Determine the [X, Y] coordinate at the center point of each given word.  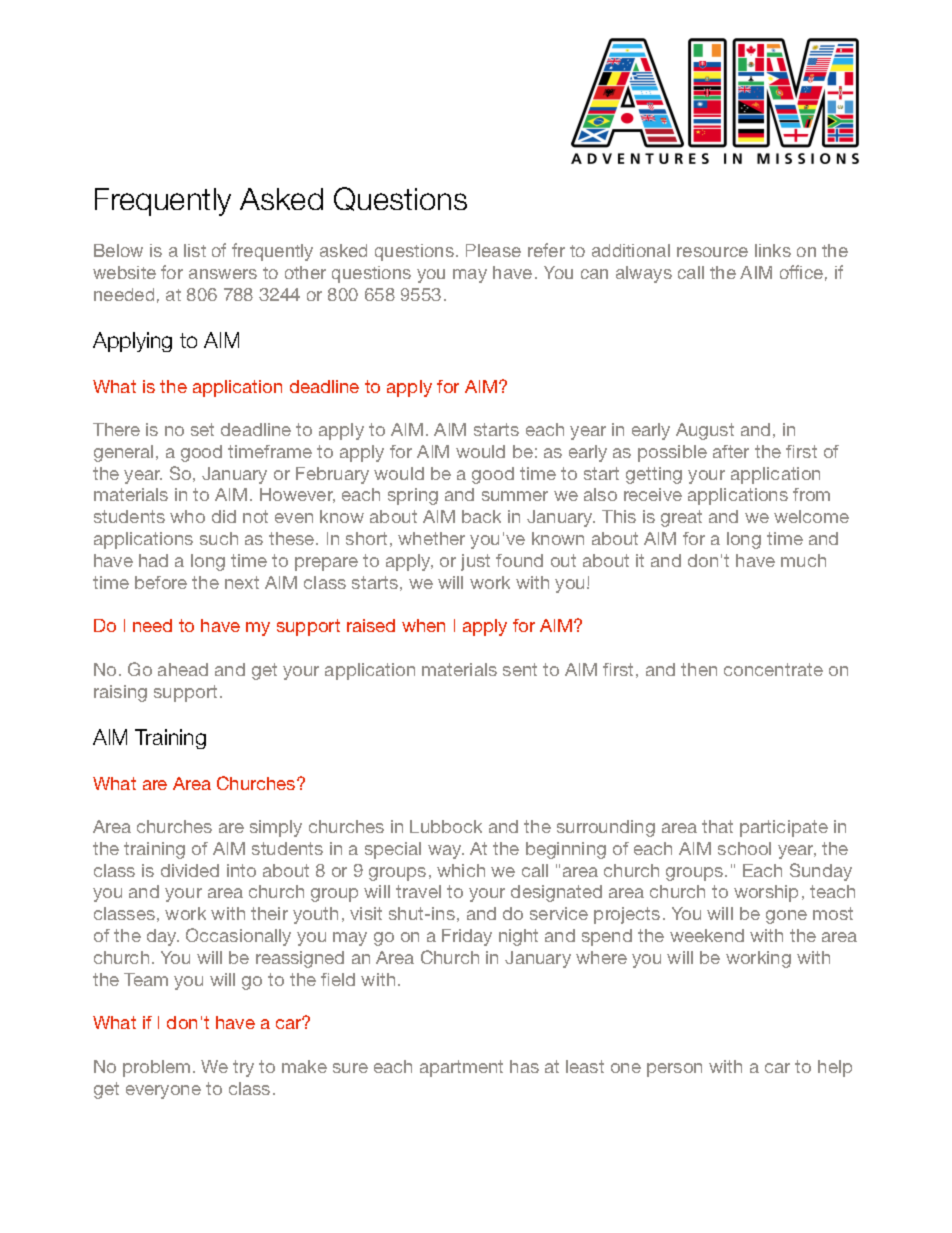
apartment [461, 1068]
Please [493, 250]
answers [223, 274]
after [731, 451]
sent [520, 669]
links [773, 250]
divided [190, 870]
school [744, 848]
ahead [183, 669]
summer [515, 496]
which [461, 870]
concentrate [773, 669]
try [243, 1068]
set [202, 429]
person [674, 1070]
